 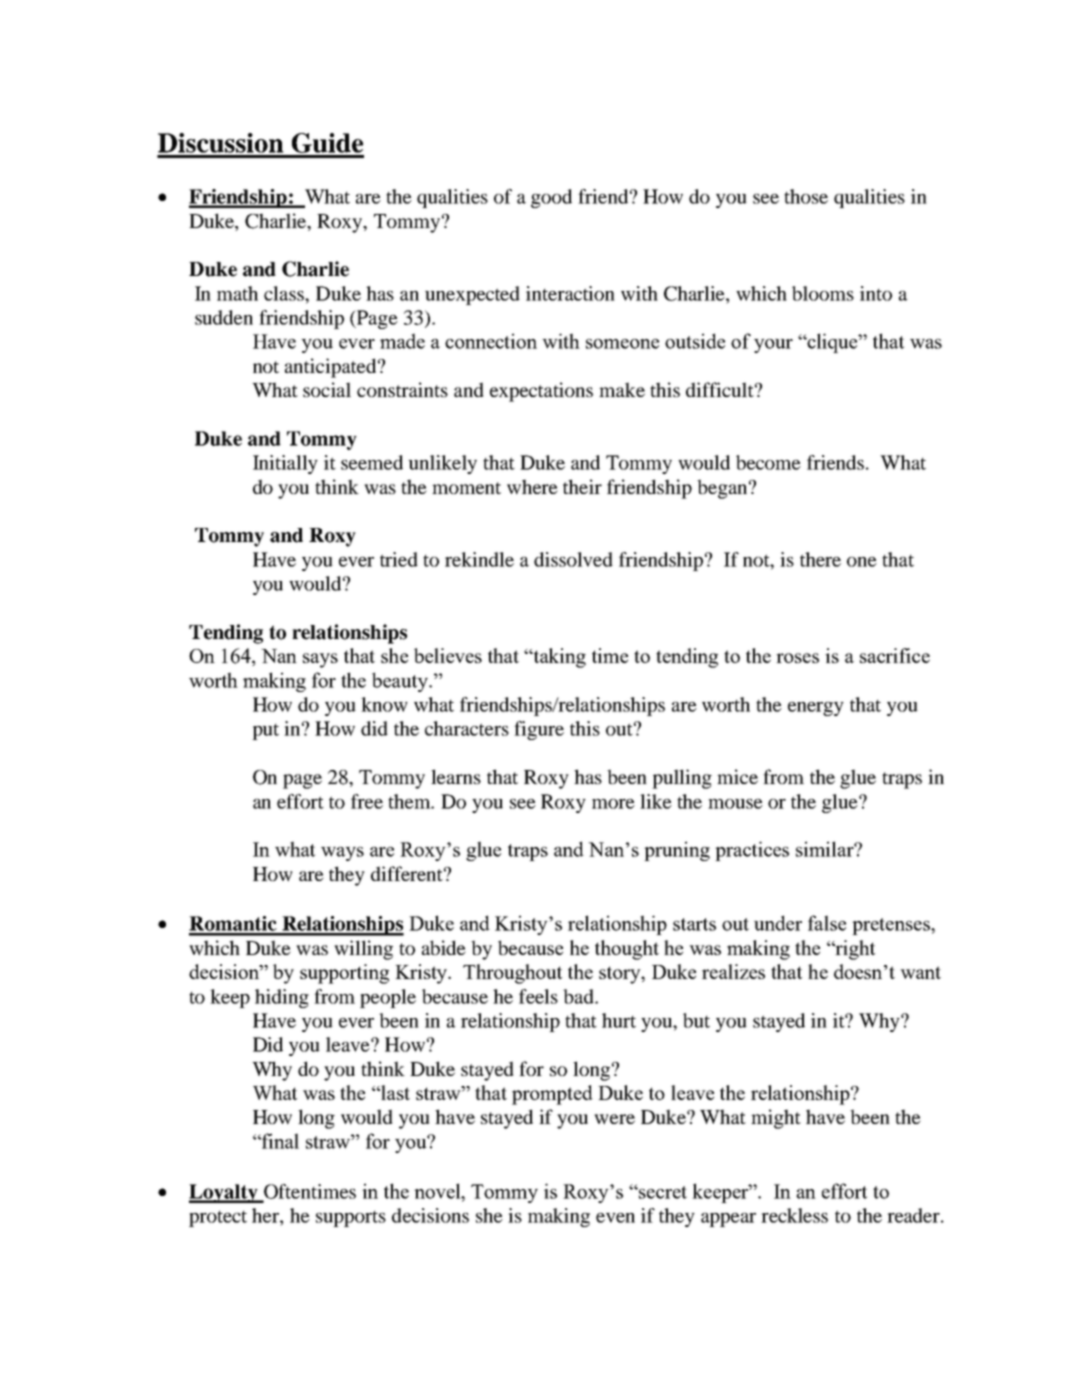 I want to click on right, so click(x=854, y=950).
